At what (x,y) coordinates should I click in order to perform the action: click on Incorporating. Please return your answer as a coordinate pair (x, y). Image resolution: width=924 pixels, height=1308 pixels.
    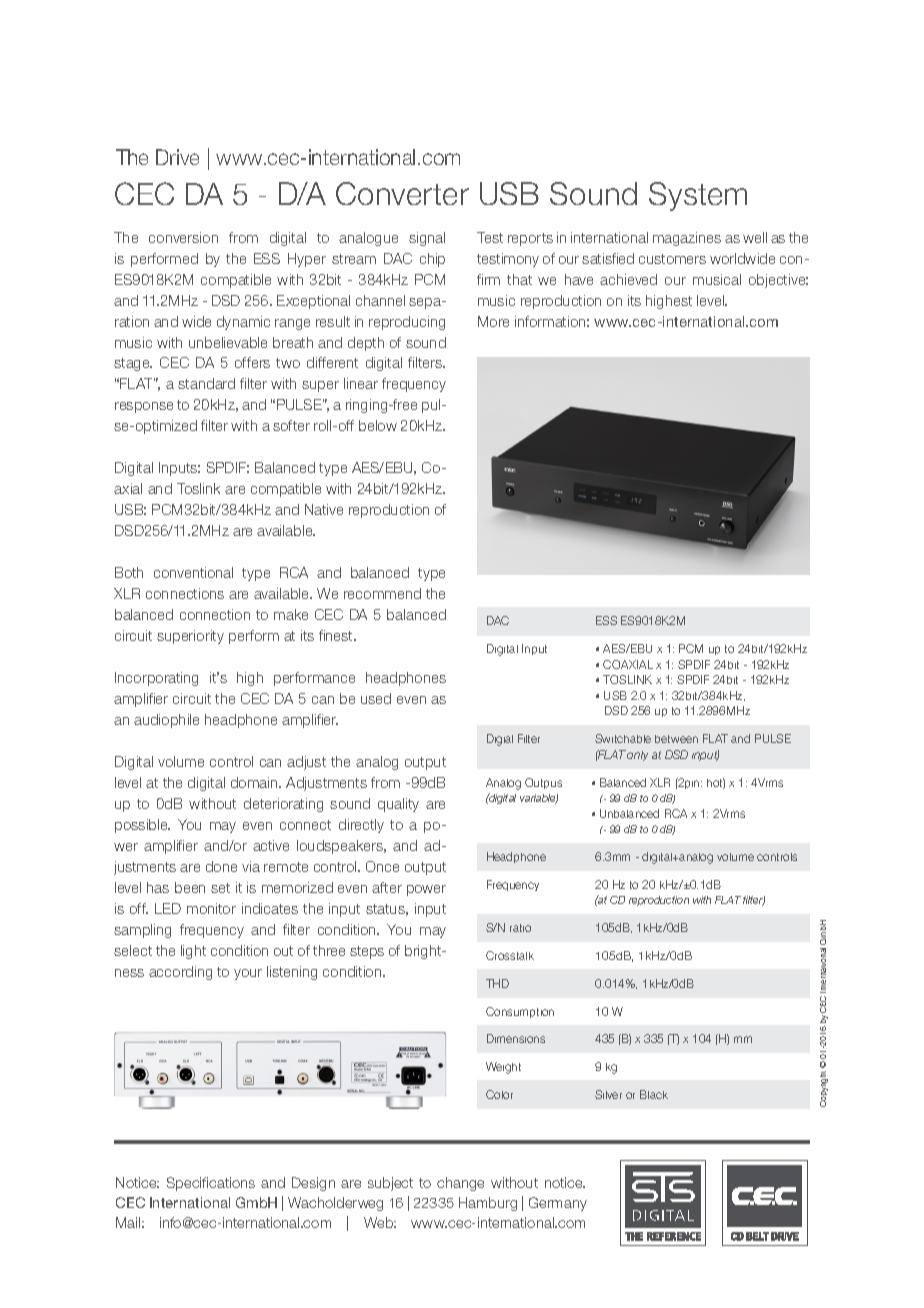
    Looking at the image, I should click on (156, 679).
